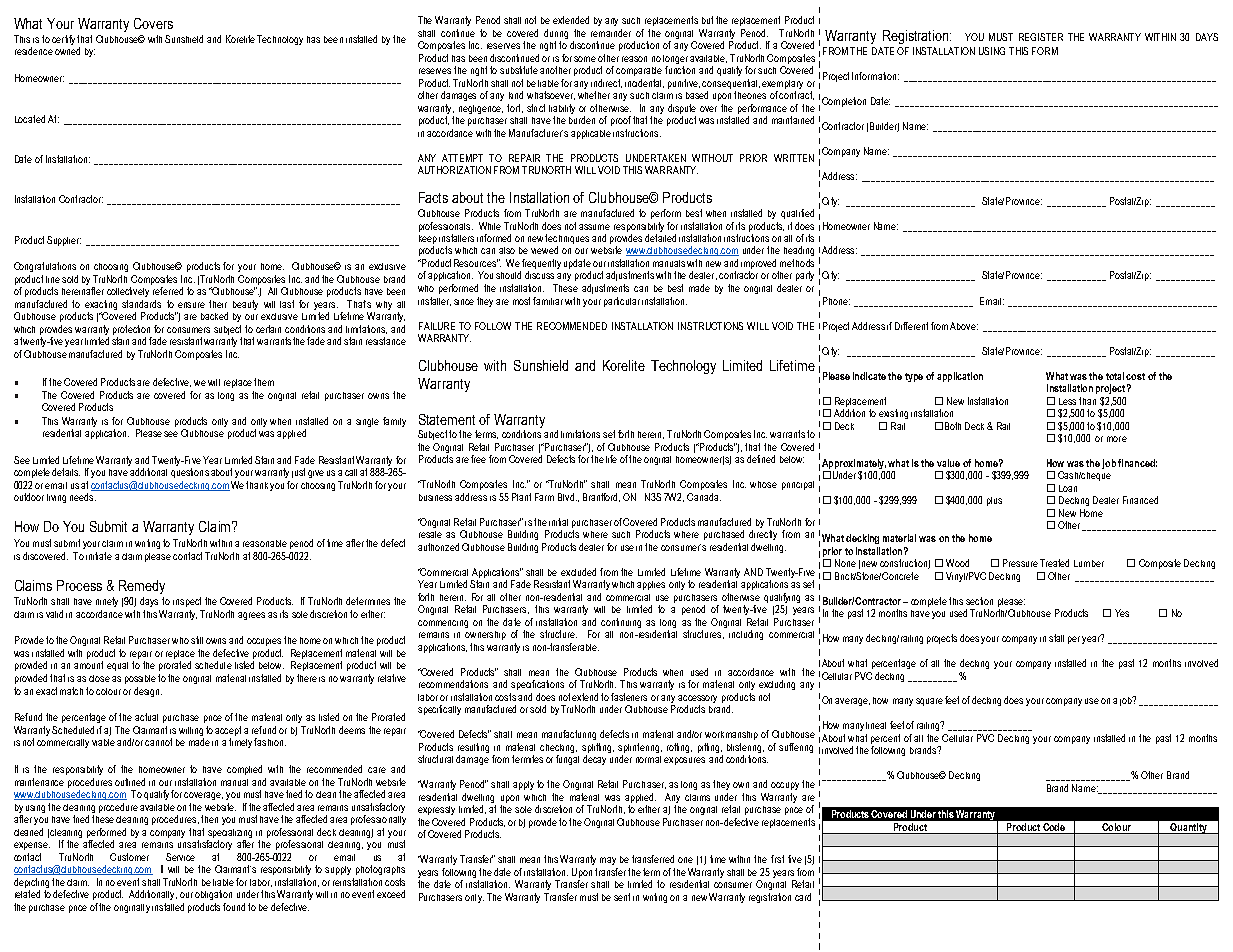 The image size is (1233, 952). I want to click on may, so click(608, 861).
